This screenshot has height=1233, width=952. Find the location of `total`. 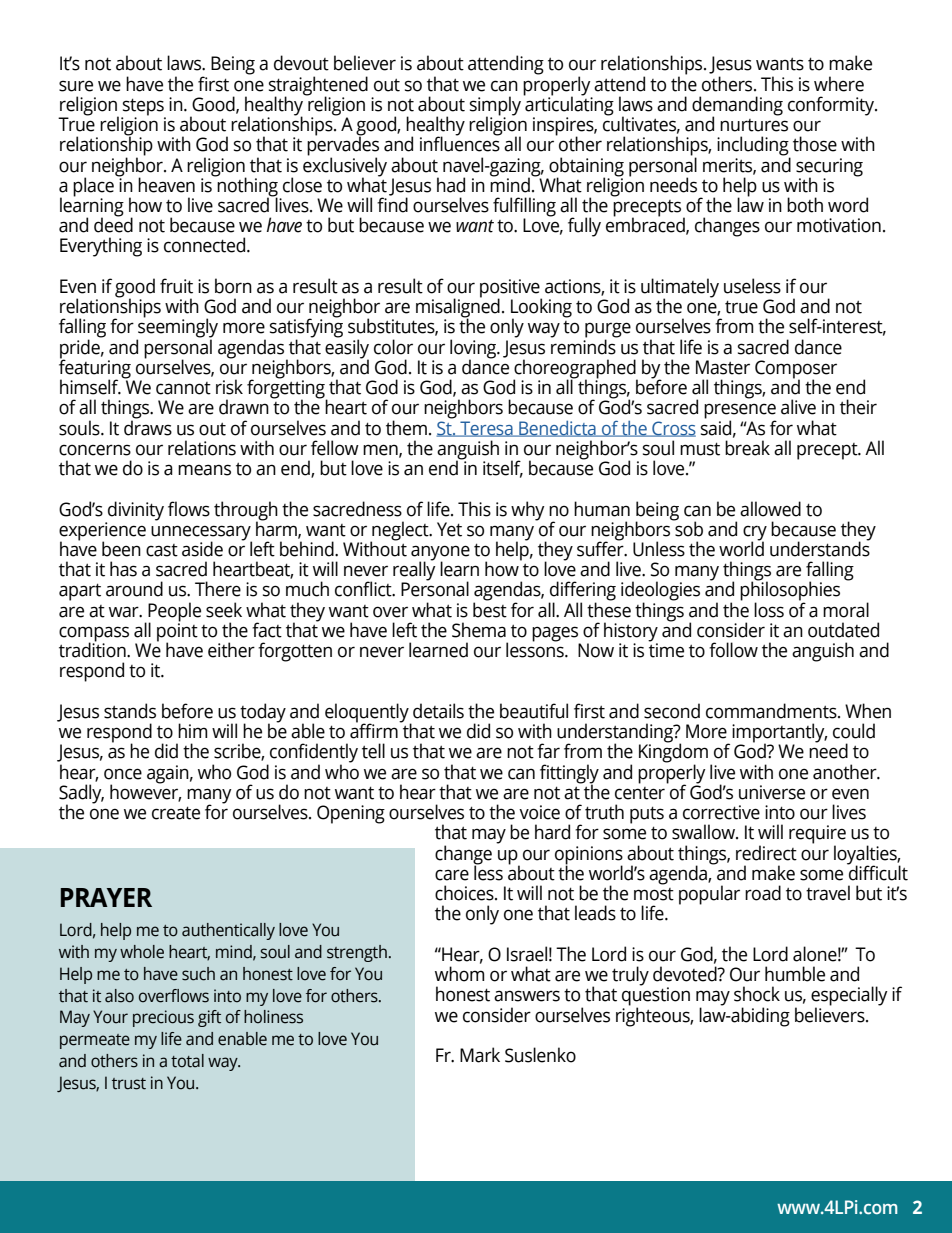

total is located at coordinates (187, 1061).
